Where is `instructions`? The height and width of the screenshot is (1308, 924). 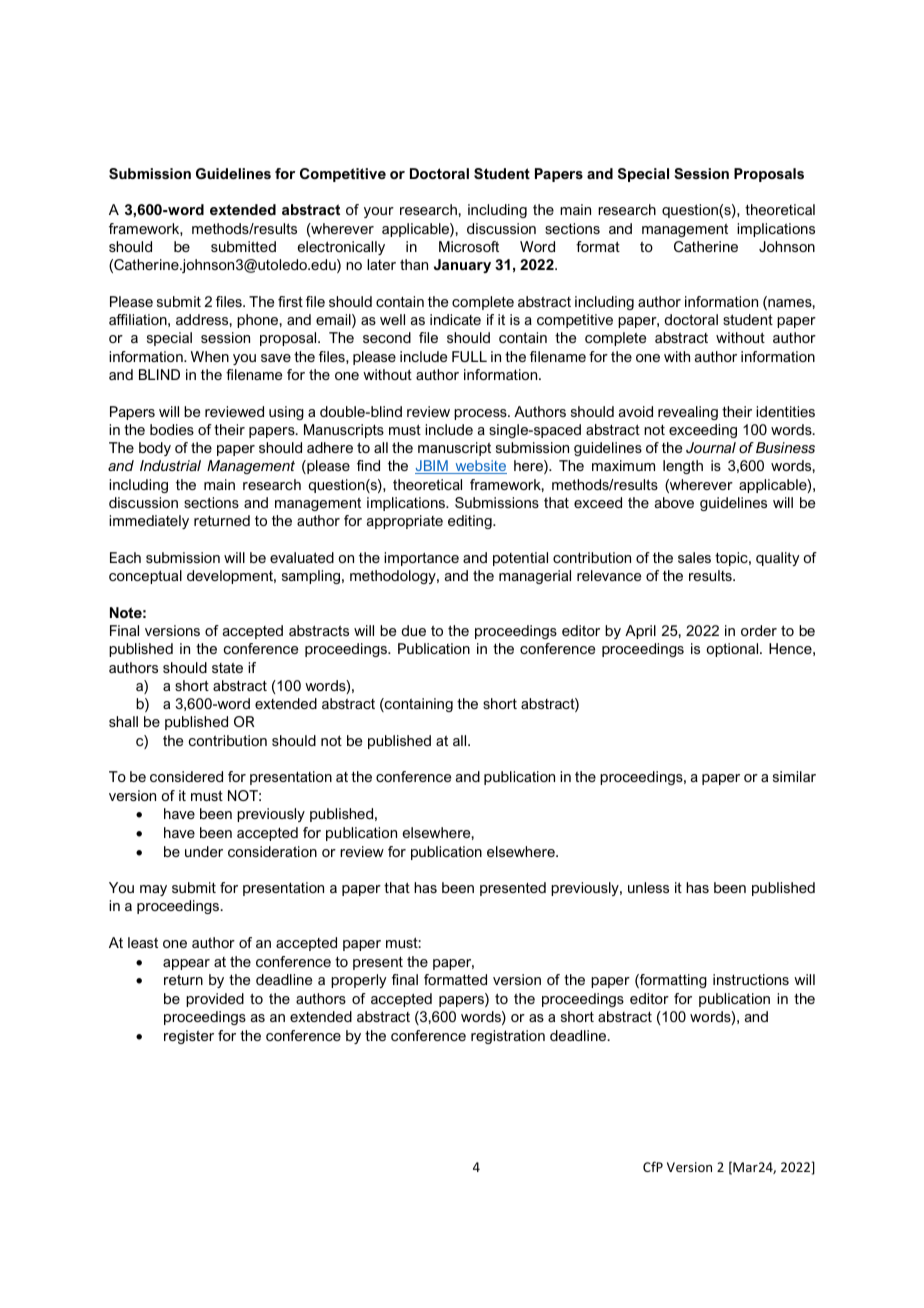
instructions is located at coordinates (751, 979).
